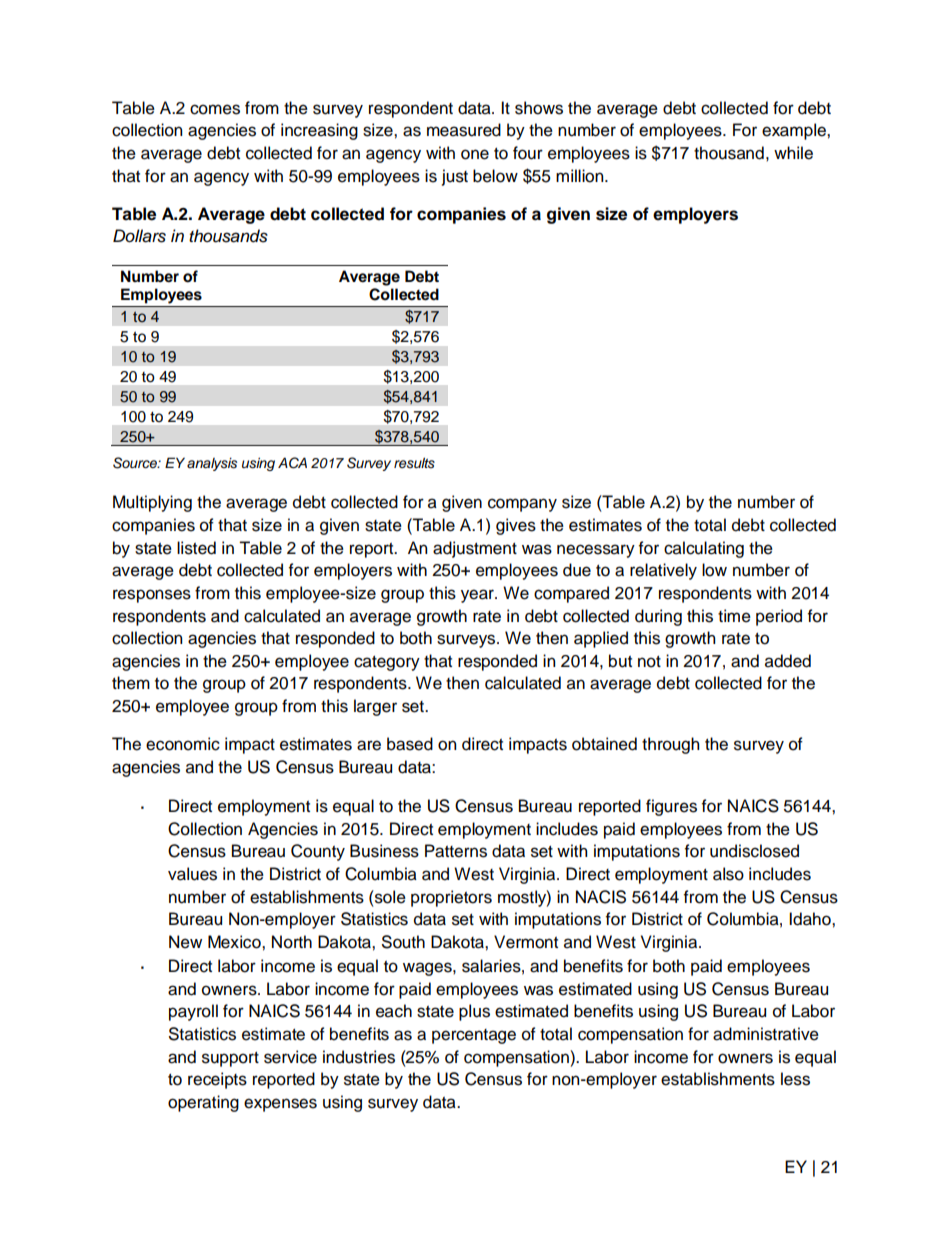 The height and width of the screenshot is (1233, 952). I want to click on receipts, so click(217, 1080).
